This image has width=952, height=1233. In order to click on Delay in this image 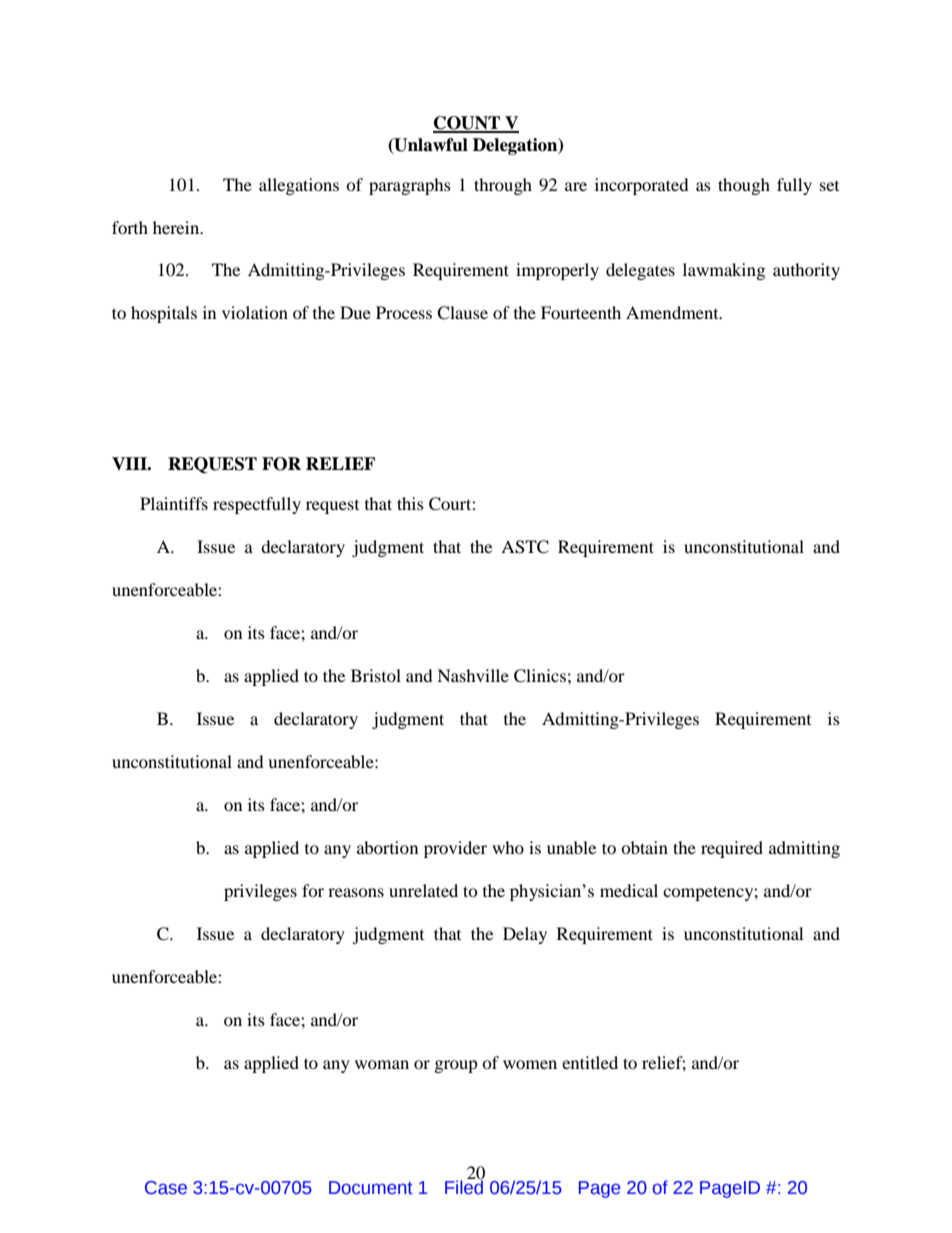, I will do `click(525, 935)`.
